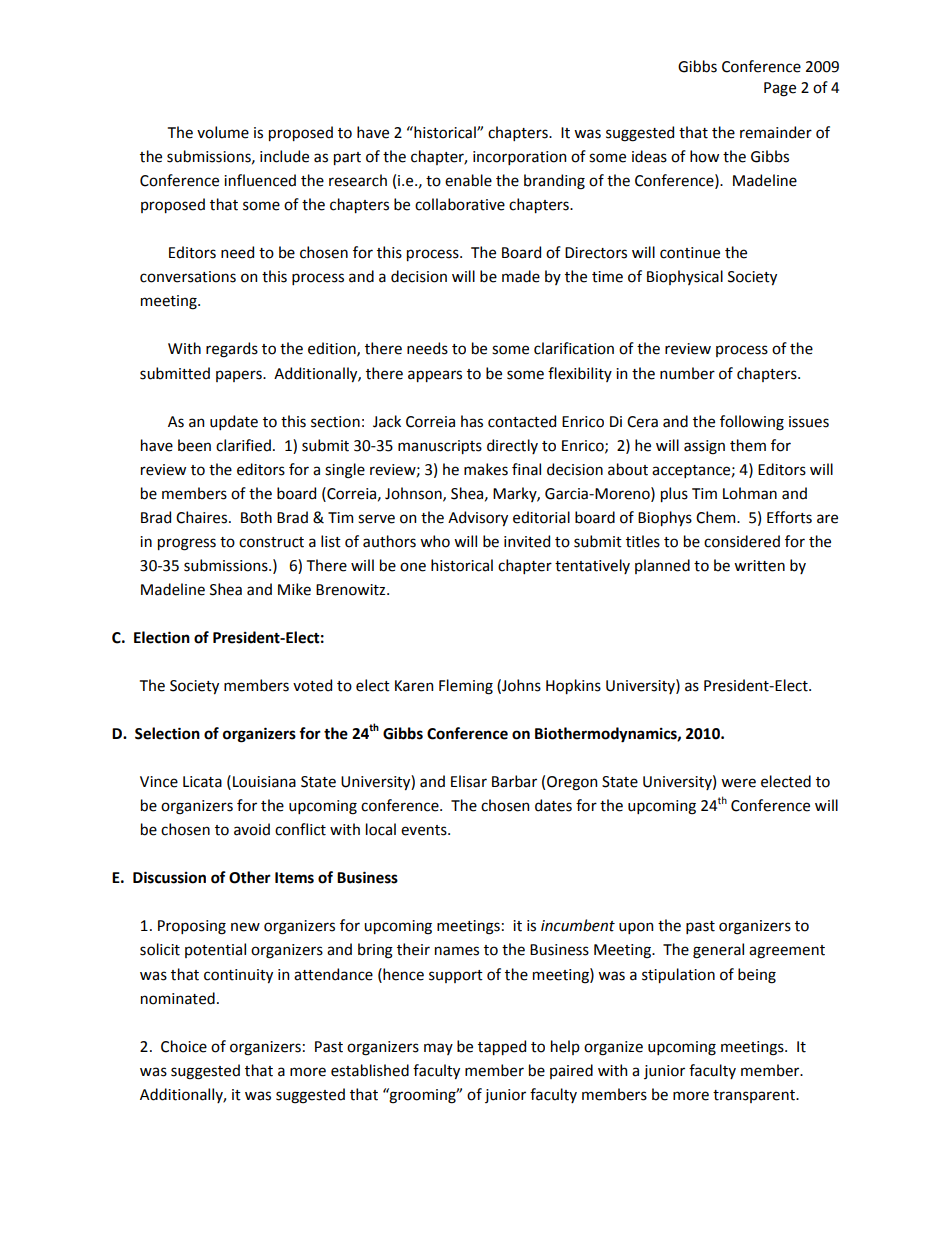 This page has width=952, height=1233. What do you see at coordinates (502, 1047) in the page?
I see `tapped` at bounding box center [502, 1047].
